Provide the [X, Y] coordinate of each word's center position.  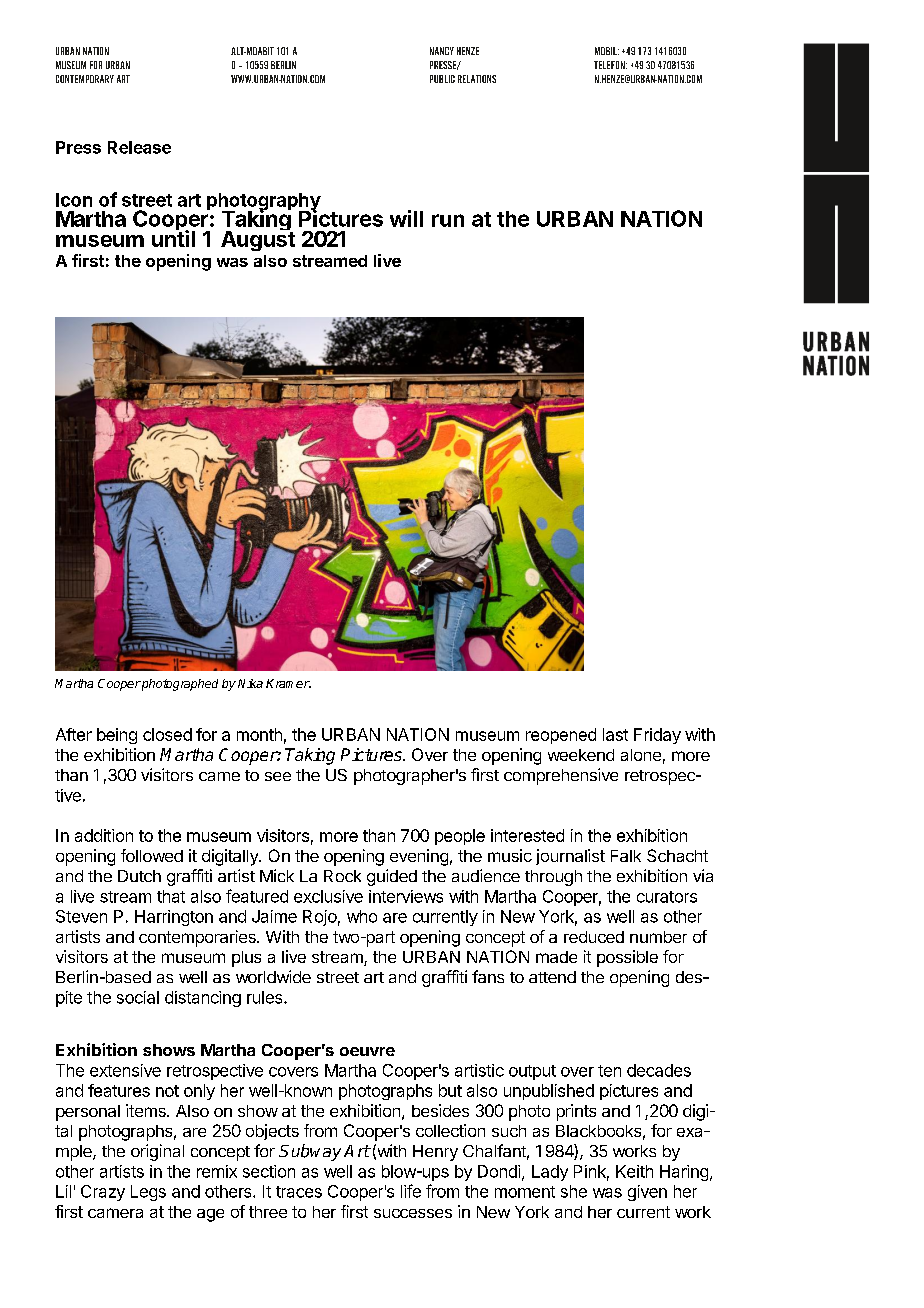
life [411, 1191]
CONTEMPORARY [85, 79]
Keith [634, 1171]
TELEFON [610, 65]
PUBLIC [442, 79]
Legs [148, 1193]
